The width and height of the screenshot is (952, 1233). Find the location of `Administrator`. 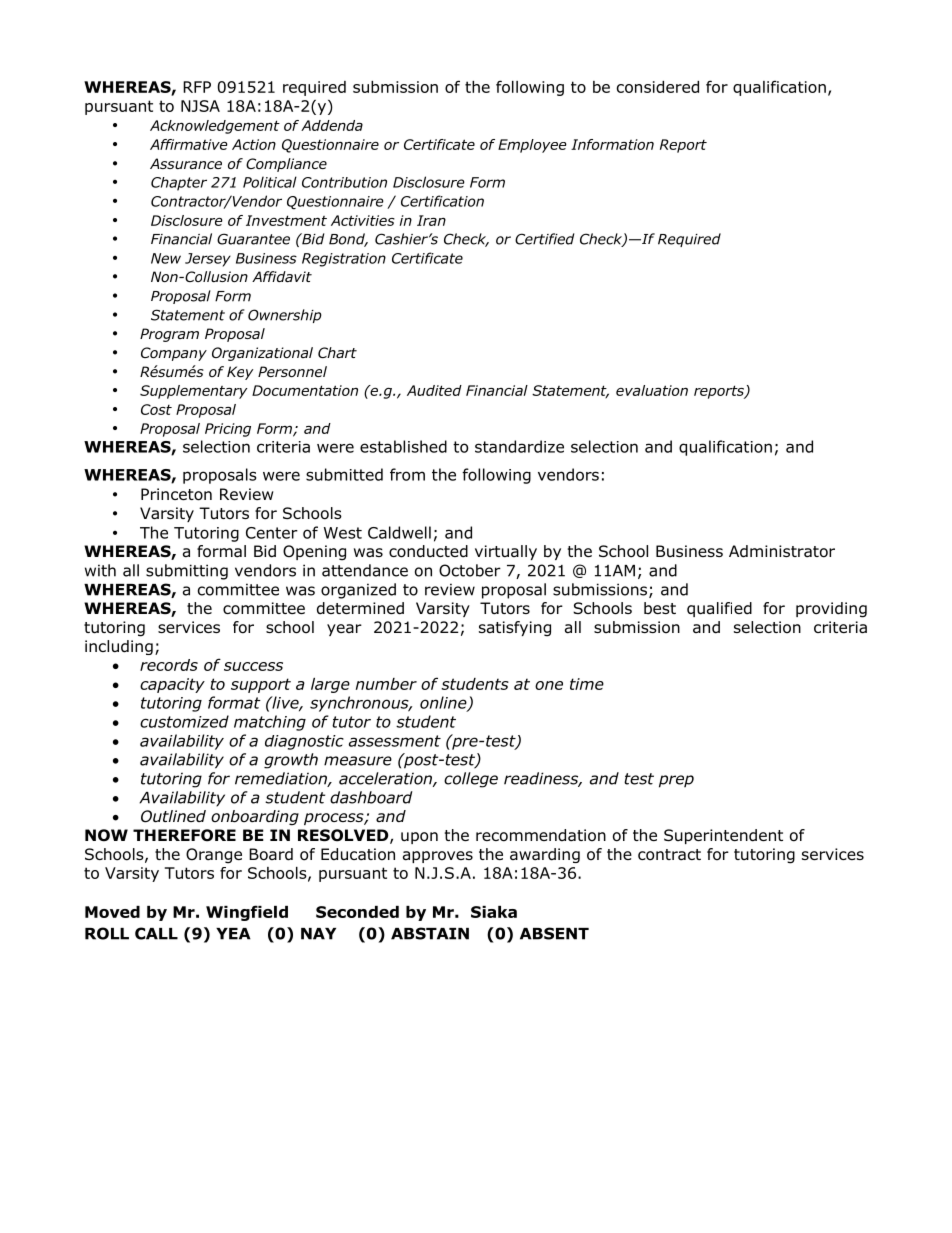

Administrator is located at coordinates (782, 551).
